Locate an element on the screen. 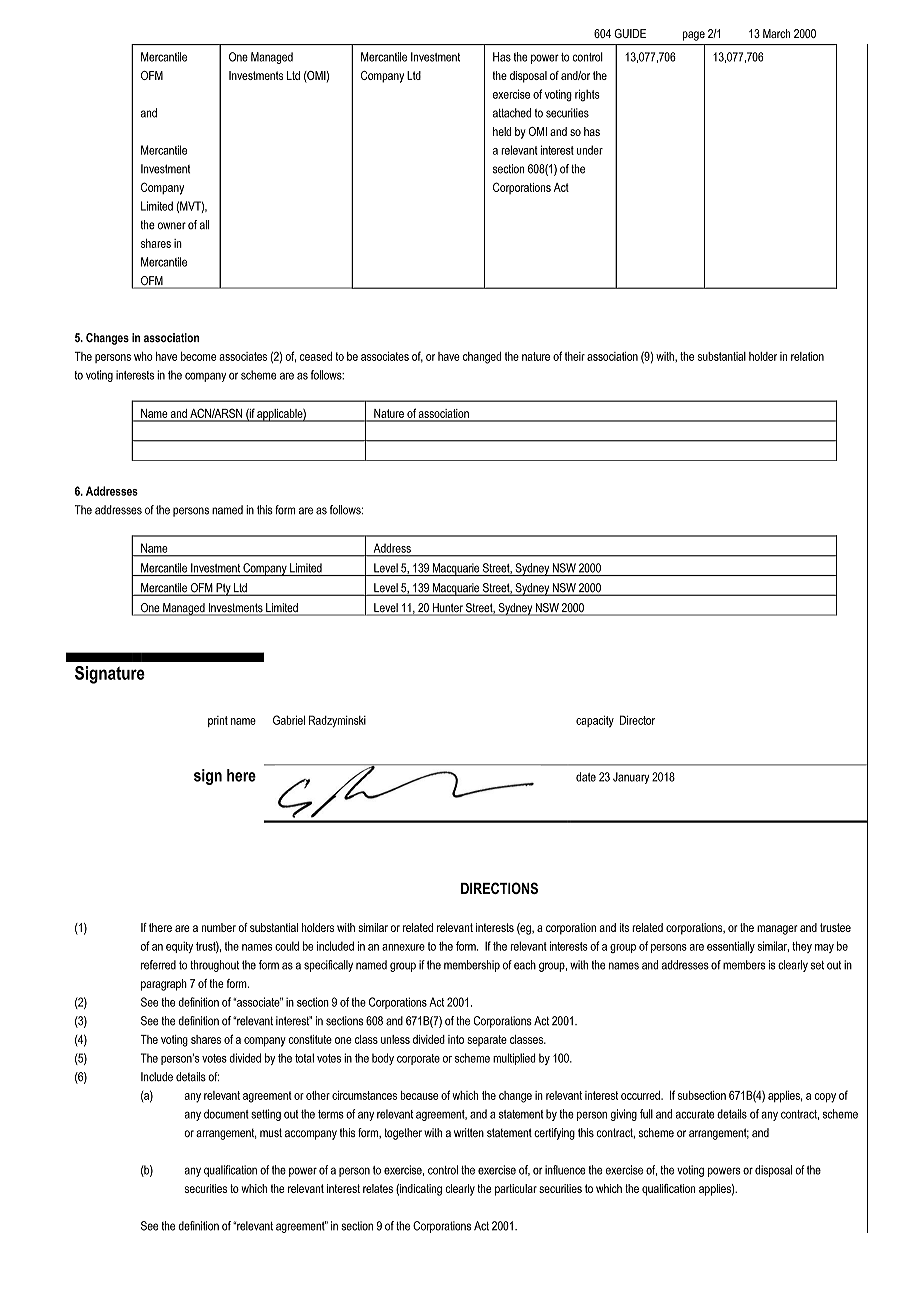 Image resolution: width=924 pixels, height=1308 pixels. date is located at coordinates (586, 777).
